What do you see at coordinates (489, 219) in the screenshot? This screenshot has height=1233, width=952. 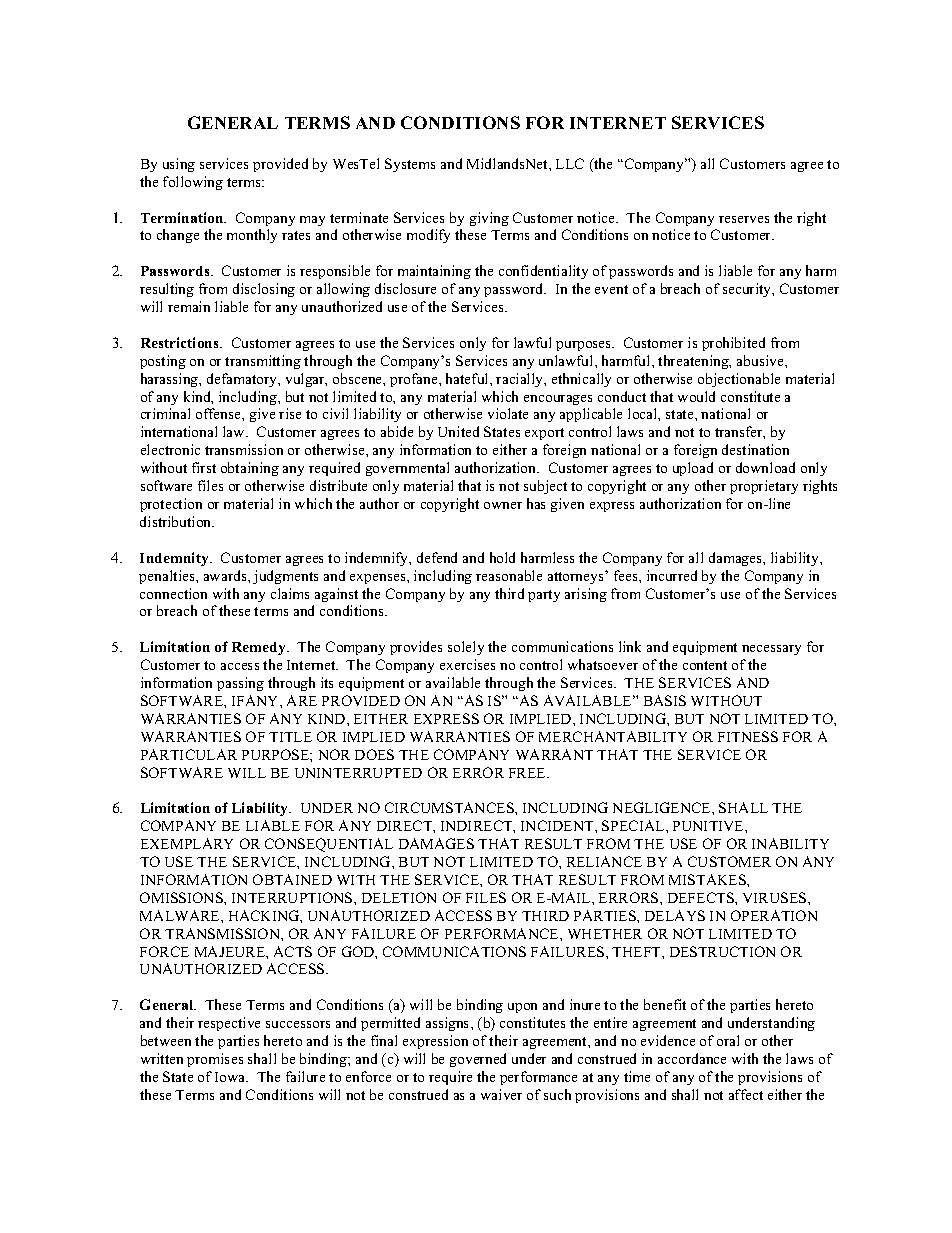 I see `giving` at bounding box center [489, 219].
